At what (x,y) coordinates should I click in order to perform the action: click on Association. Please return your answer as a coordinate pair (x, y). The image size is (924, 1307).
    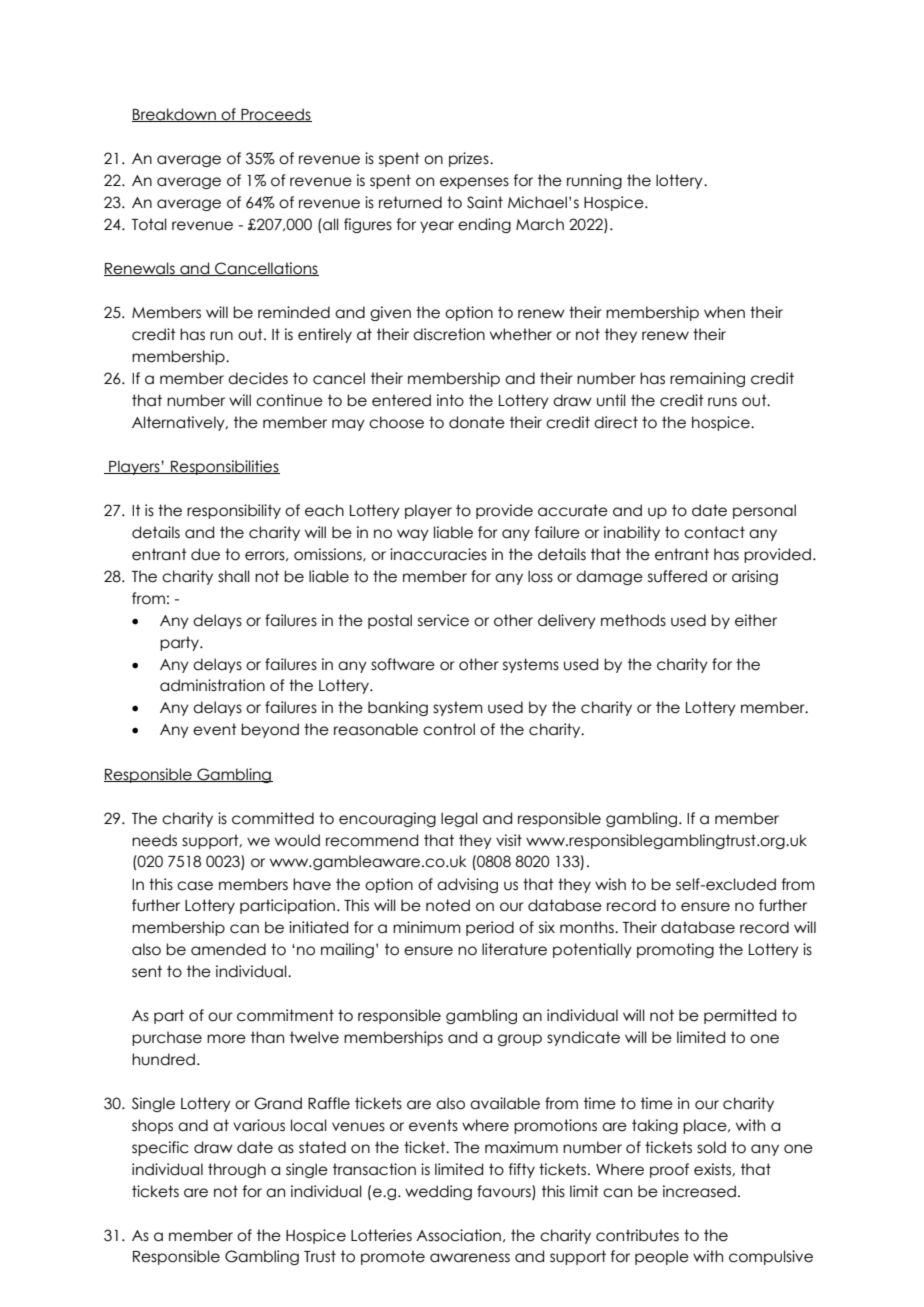
    Looking at the image, I should click on (458, 1235).
